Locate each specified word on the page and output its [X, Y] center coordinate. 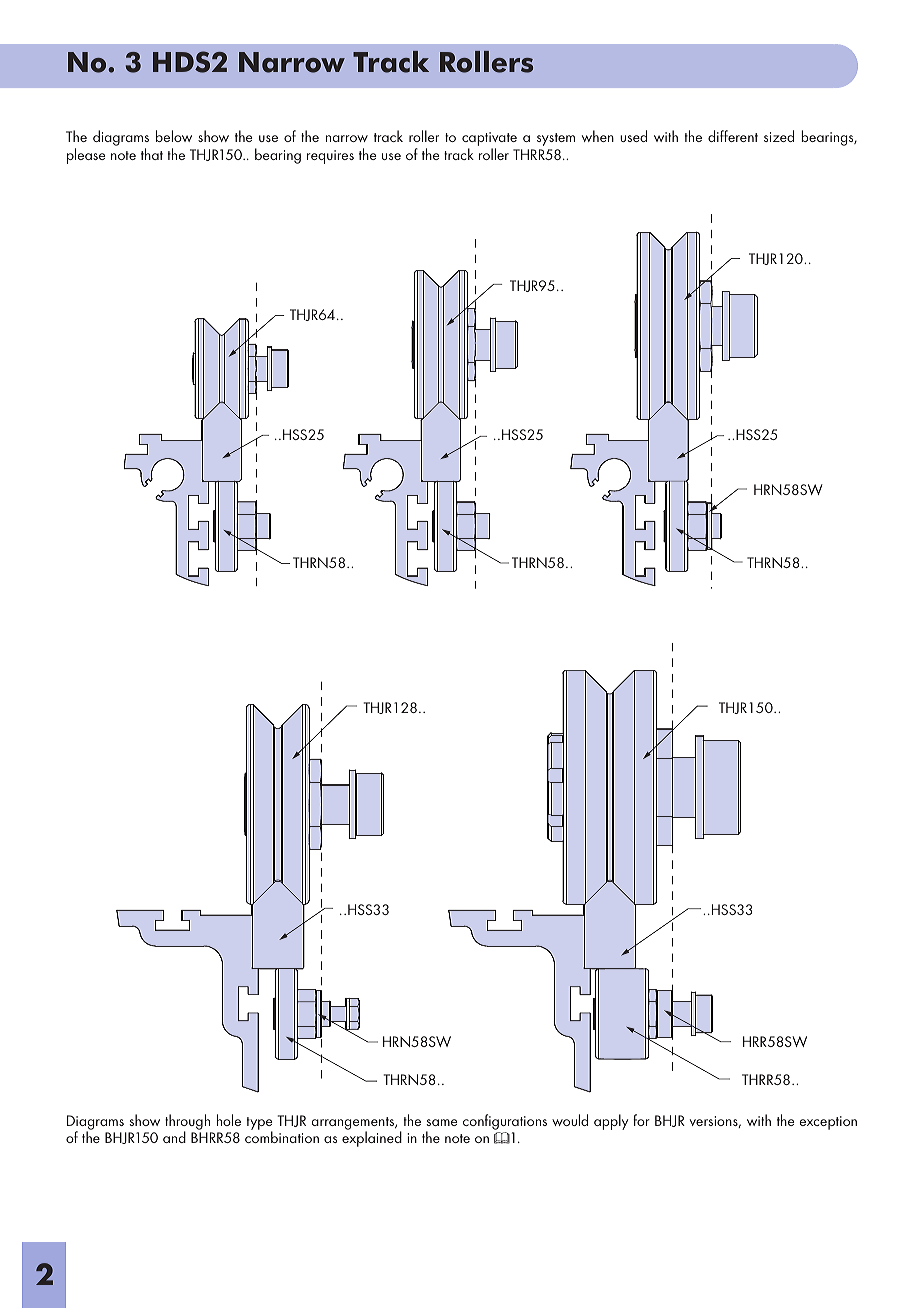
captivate [489, 140]
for [641, 1120]
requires [330, 157]
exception [828, 1123]
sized [779, 136]
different [733, 136]
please [86, 156]
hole [229, 1120]
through [187, 1123]
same [442, 1122]
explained [372, 1138]
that [152, 154]
